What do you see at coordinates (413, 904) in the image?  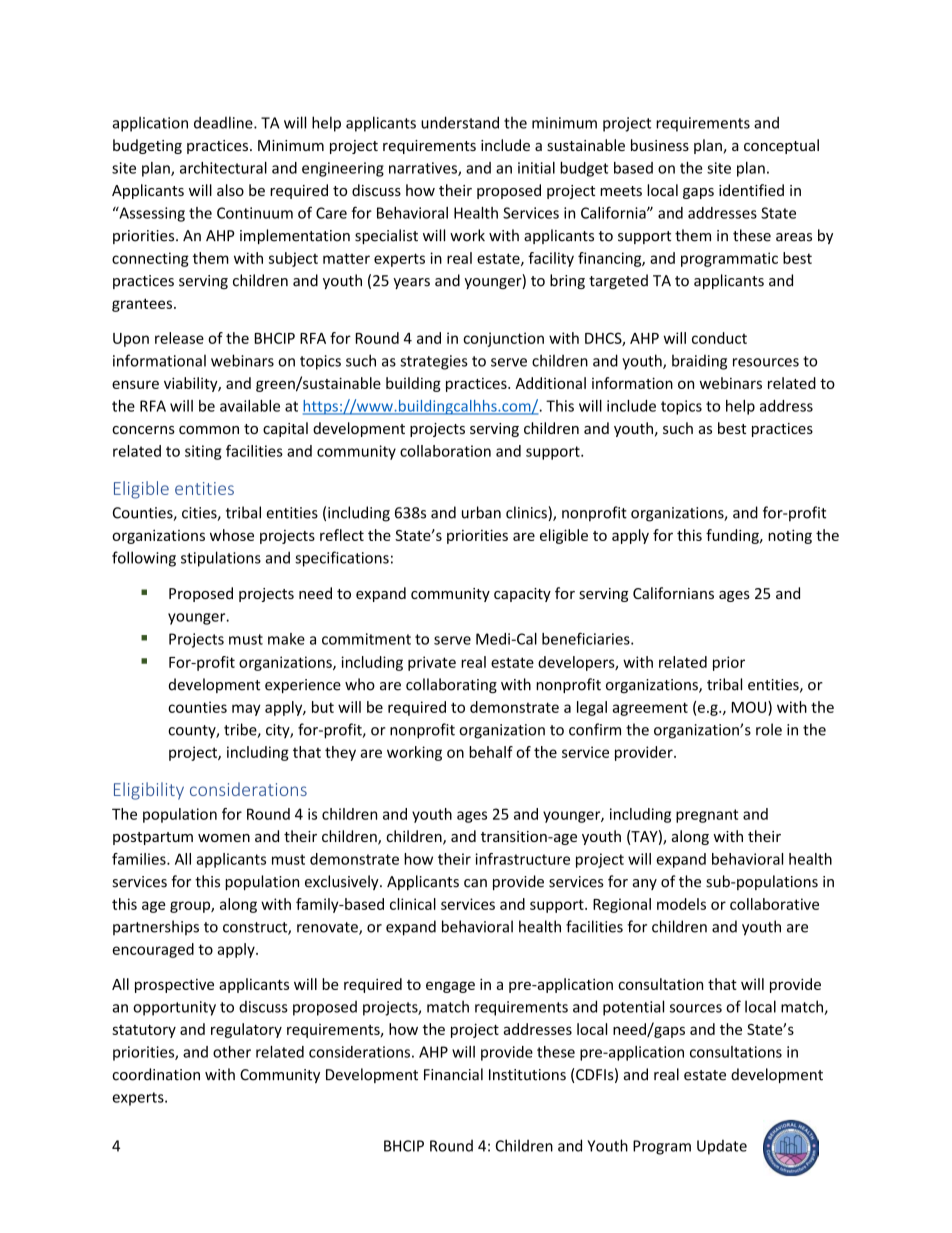 I see `clinical` at bounding box center [413, 904].
